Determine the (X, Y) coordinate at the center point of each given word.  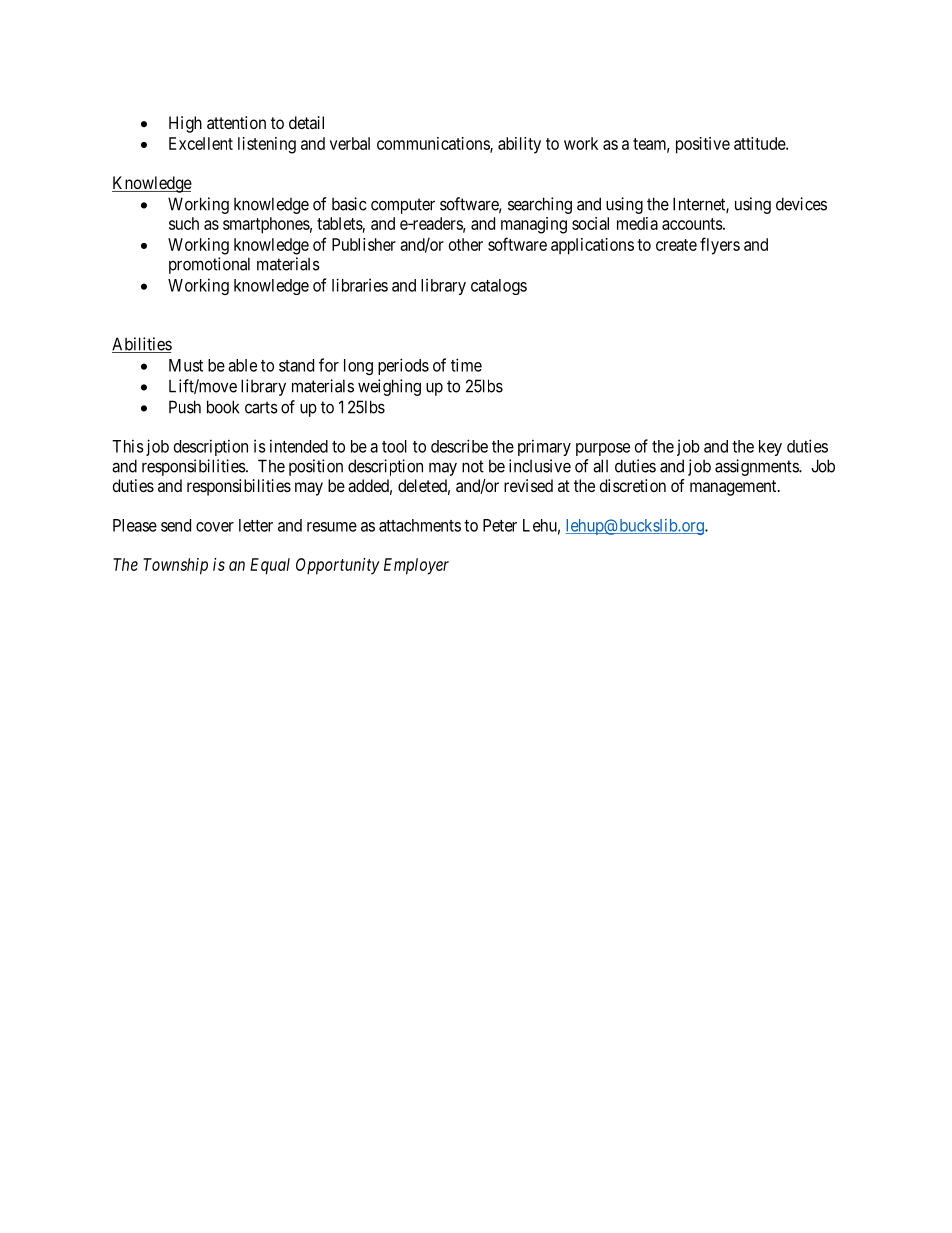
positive (703, 145)
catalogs (499, 287)
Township (175, 566)
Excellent (201, 143)
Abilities (142, 345)
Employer (416, 566)
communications (434, 144)
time (466, 365)
